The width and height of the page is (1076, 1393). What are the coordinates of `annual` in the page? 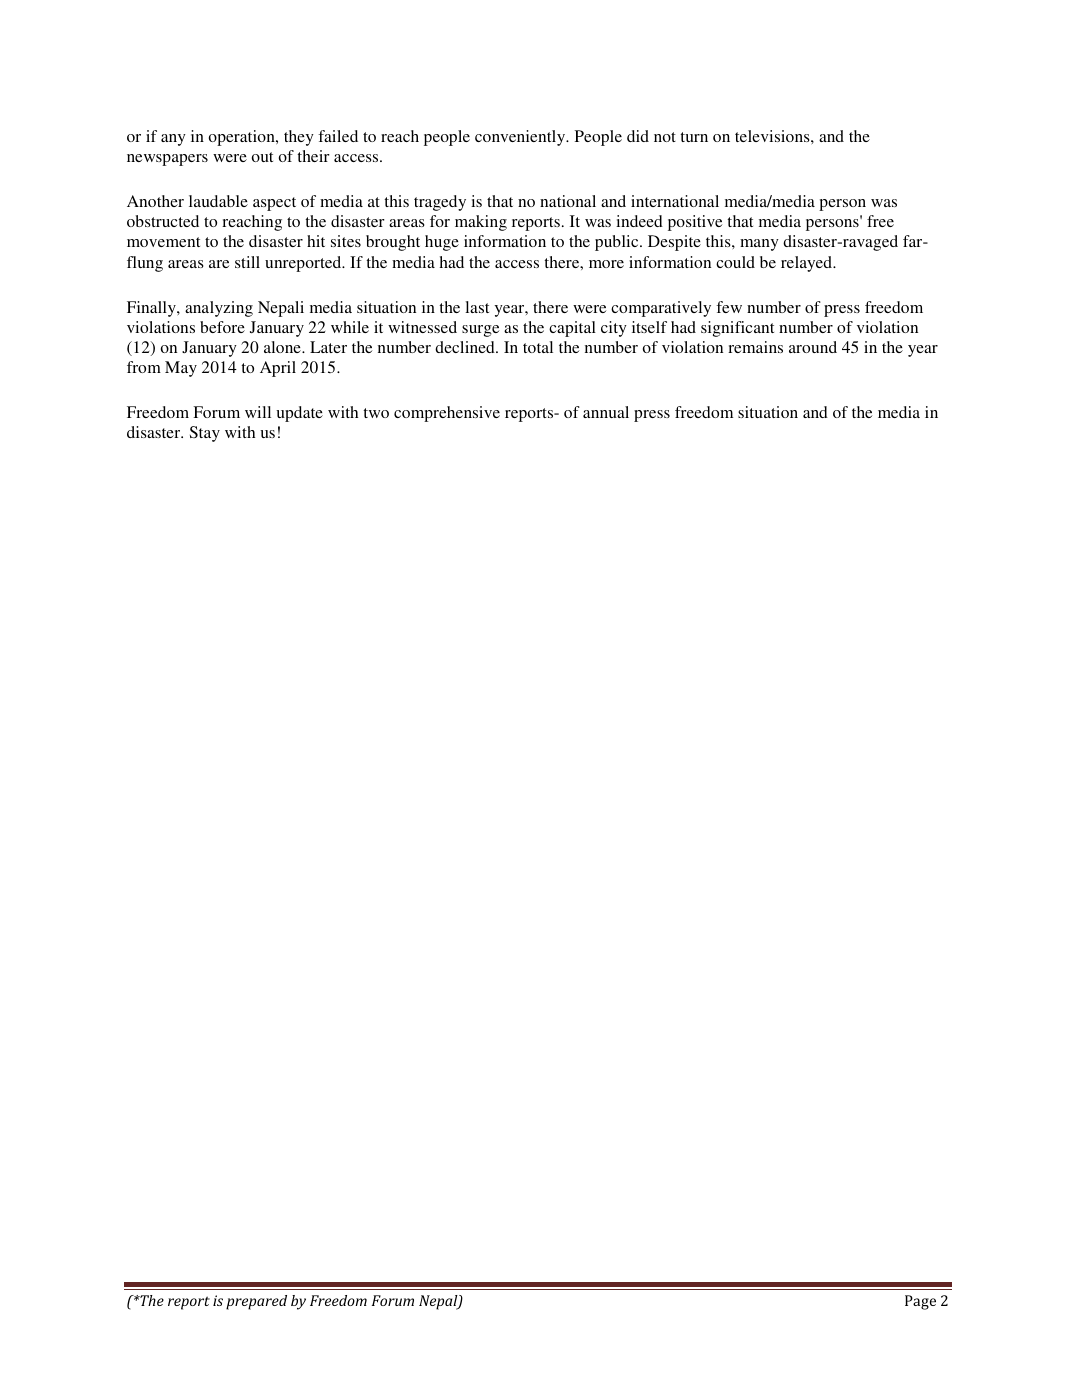 It's located at (606, 412).
